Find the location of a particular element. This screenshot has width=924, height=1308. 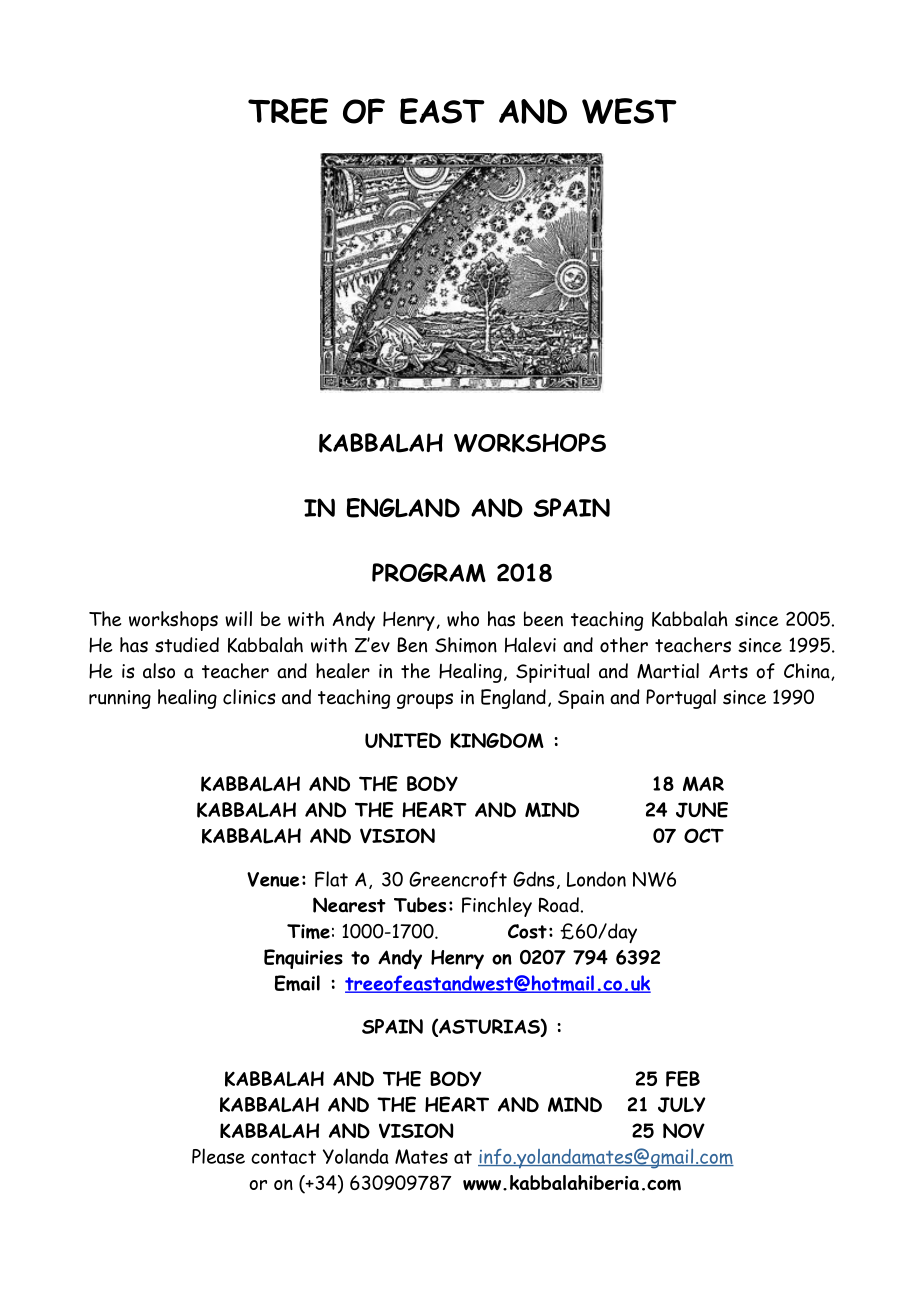

will is located at coordinates (238, 619).
